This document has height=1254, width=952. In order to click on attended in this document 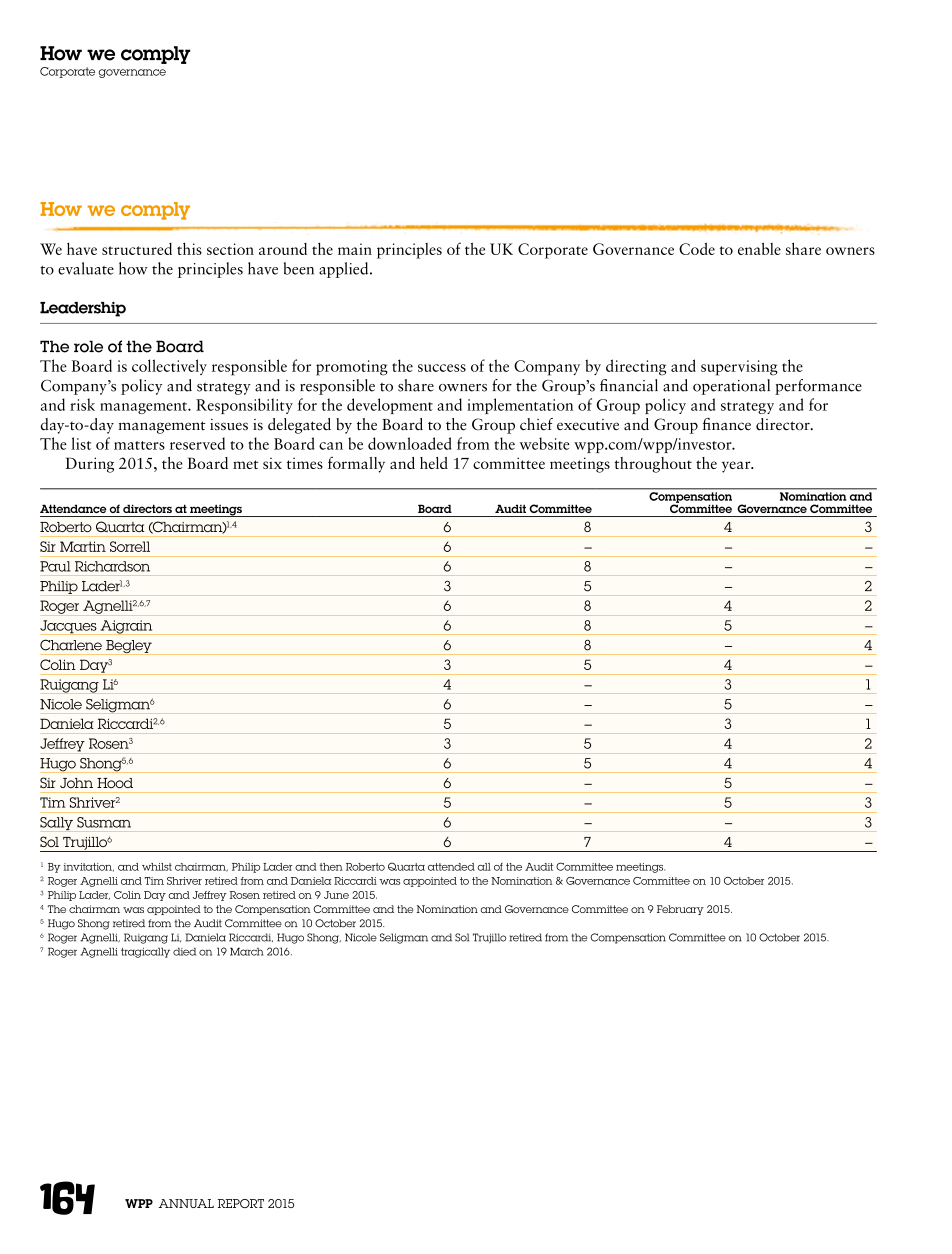, I will do `click(451, 867)`.
